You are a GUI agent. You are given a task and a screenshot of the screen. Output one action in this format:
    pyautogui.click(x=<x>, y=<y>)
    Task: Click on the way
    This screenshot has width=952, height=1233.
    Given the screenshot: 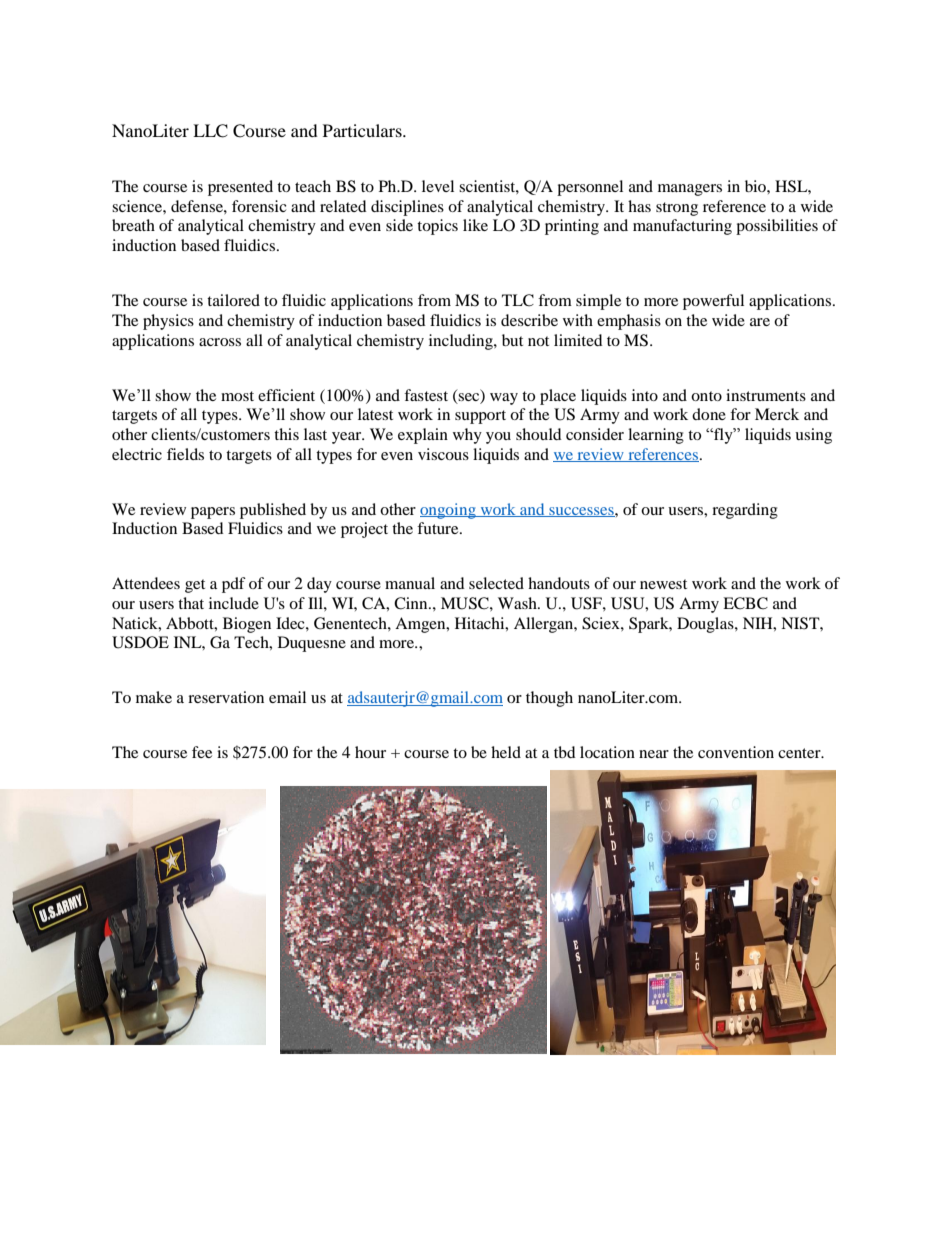 What is the action you would take?
    pyautogui.click(x=504, y=399)
